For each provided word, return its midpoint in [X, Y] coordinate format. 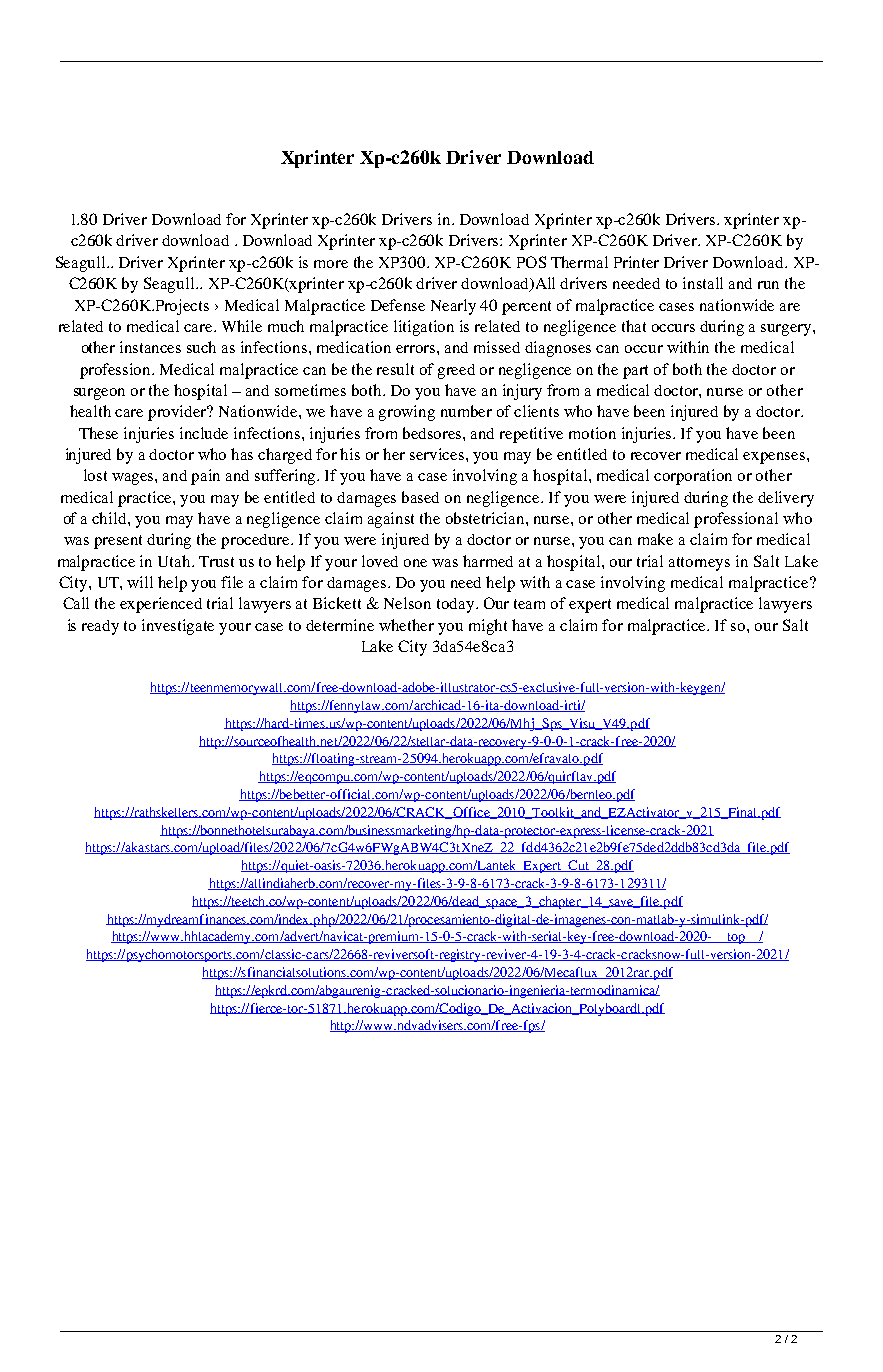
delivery [786, 499]
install [703, 283]
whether [406, 625]
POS [531, 262]
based [420, 497]
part [635, 372]
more [331, 264]
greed [456, 371]
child [110, 518]
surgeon [99, 394]
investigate [178, 627]
